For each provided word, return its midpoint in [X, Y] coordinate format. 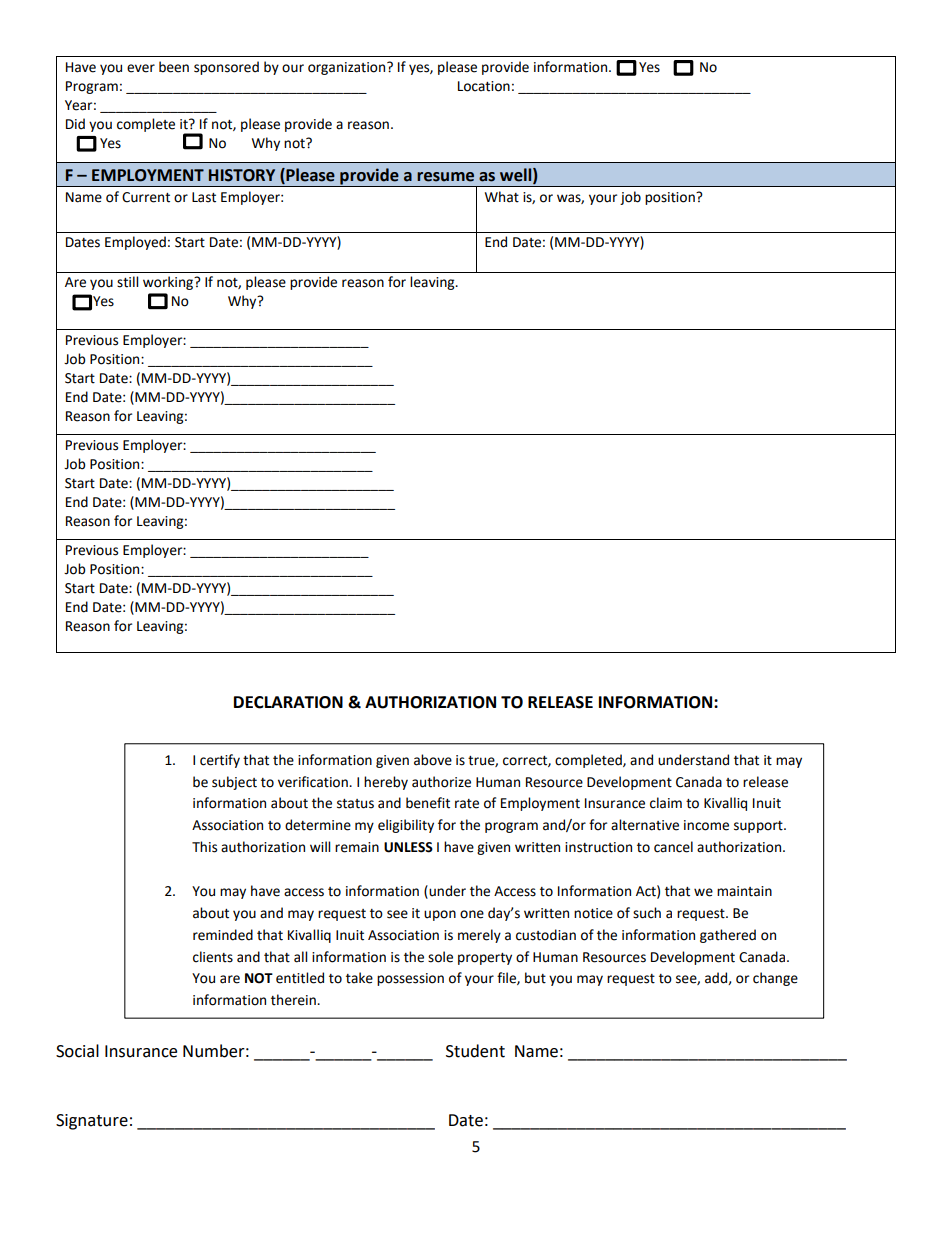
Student [475, 1051]
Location [484, 86]
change [775, 979]
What [502, 197]
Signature [92, 1122]
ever [141, 68]
